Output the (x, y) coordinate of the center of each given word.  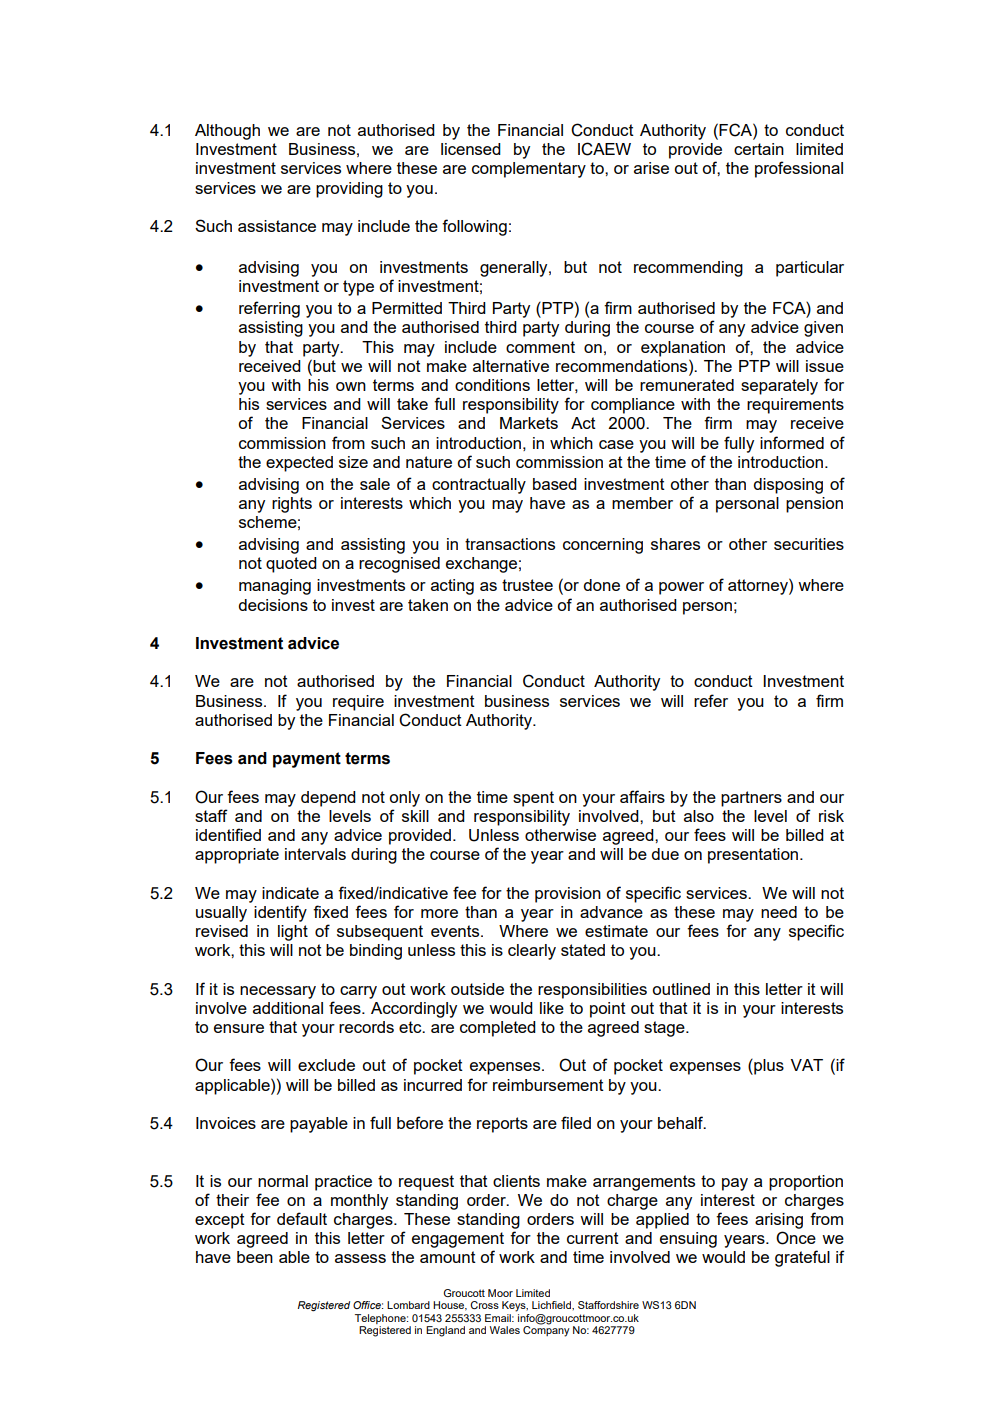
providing (349, 190)
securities (809, 544)
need (779, 912)
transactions (510, 544)
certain (759, 149)
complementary (529, 170)
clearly (532, 952)
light (293, 933)
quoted (291, 565)
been (255, 1257)
